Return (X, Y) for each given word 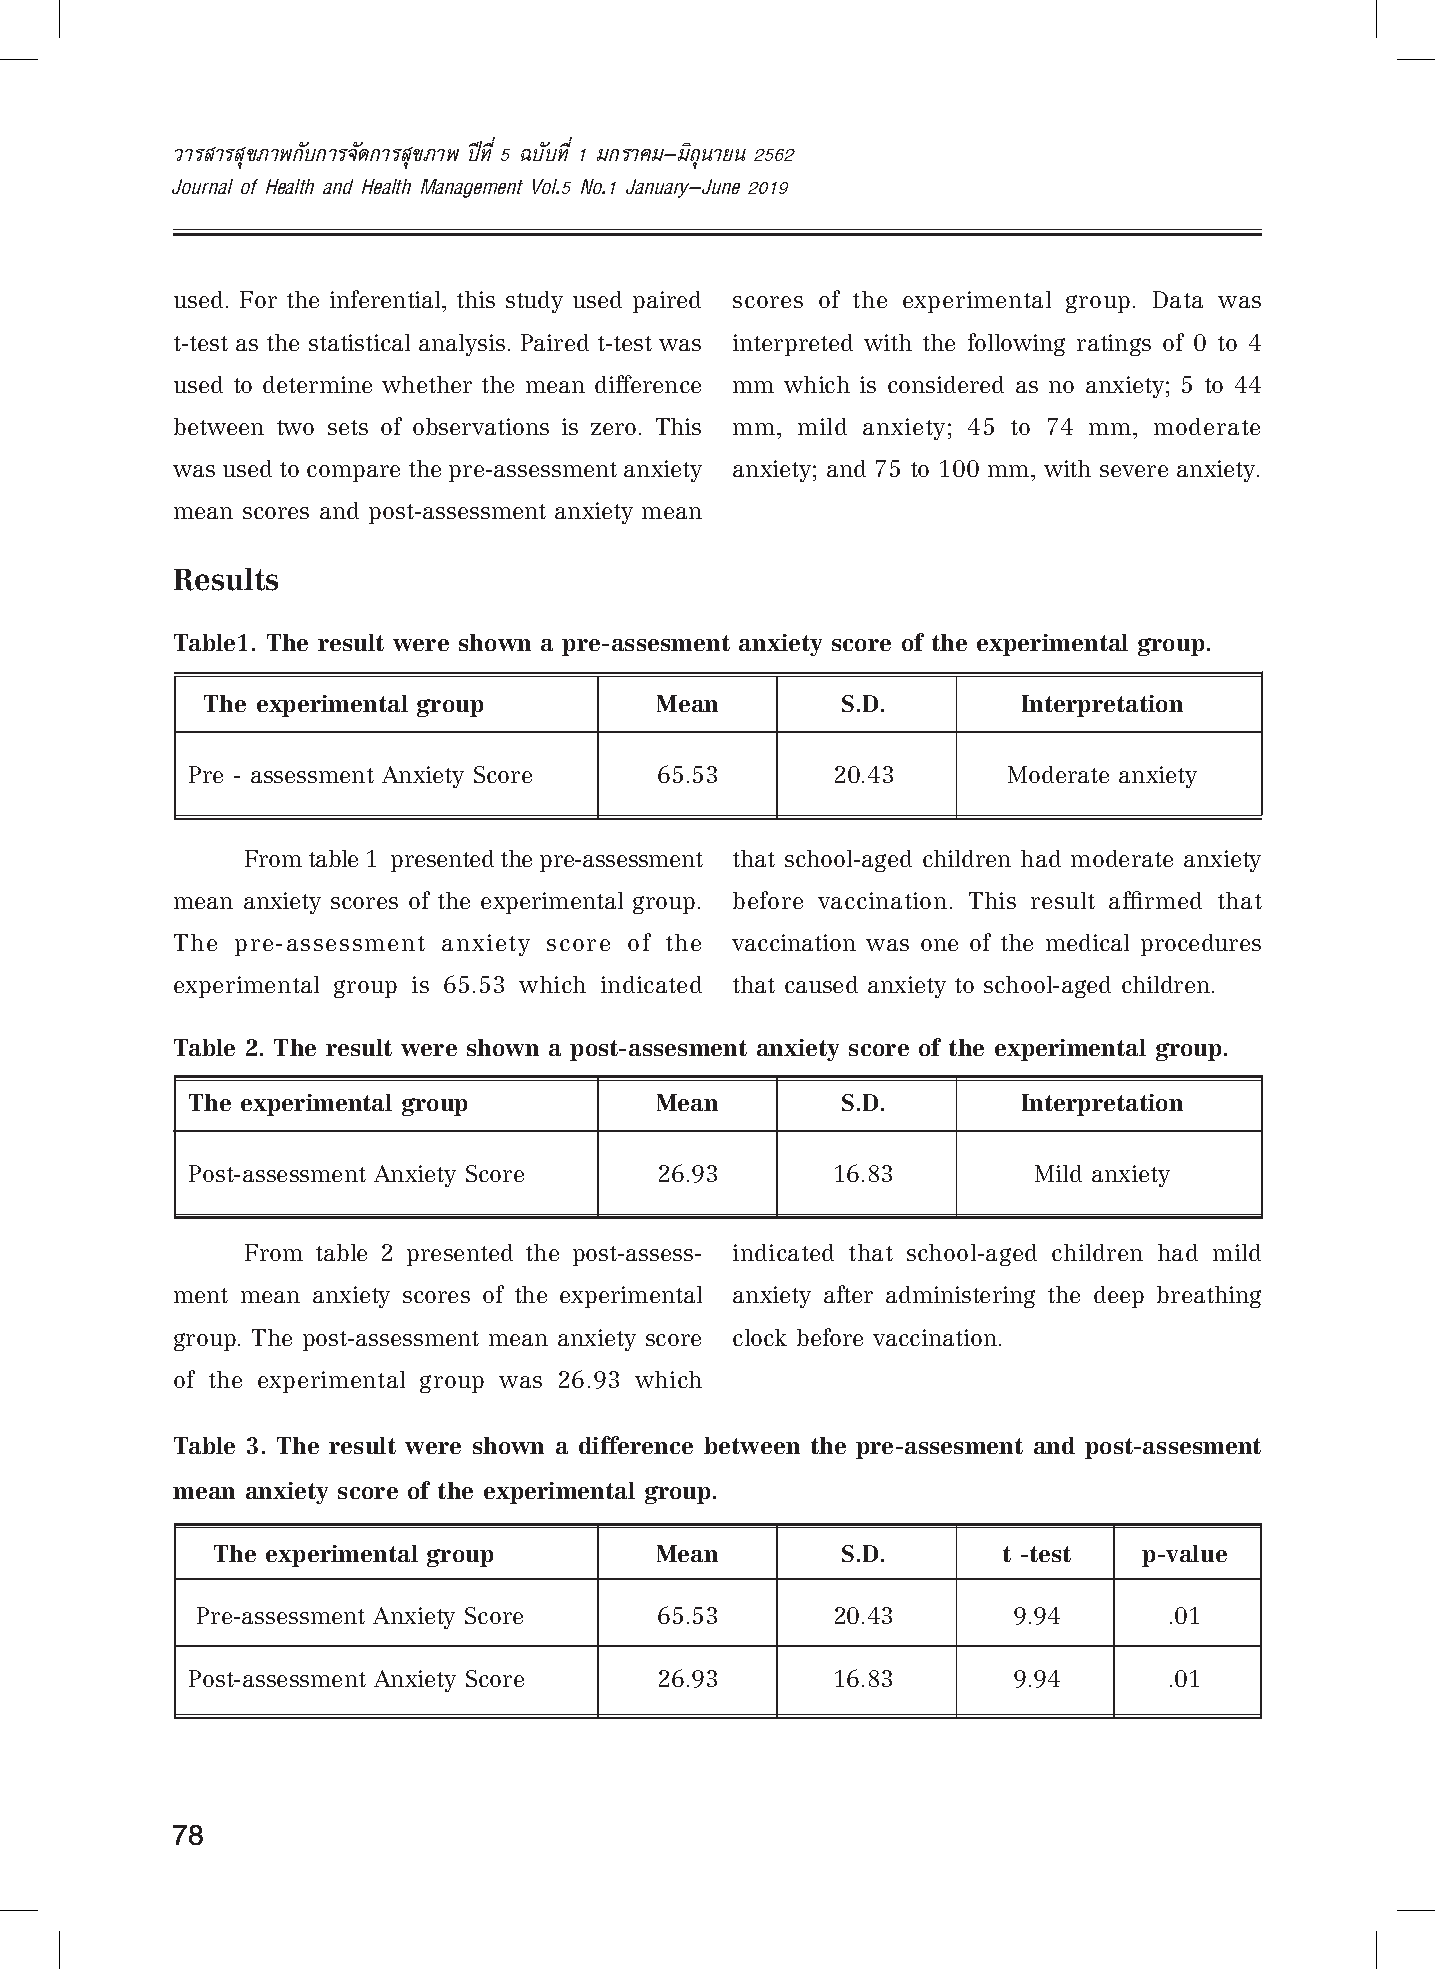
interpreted (793, 345)
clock (760, 1337)
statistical (359, 342)
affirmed (1155, 900)
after (848, 1294)
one (939, 945)
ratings (1114, 345)
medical (1087, 942)
